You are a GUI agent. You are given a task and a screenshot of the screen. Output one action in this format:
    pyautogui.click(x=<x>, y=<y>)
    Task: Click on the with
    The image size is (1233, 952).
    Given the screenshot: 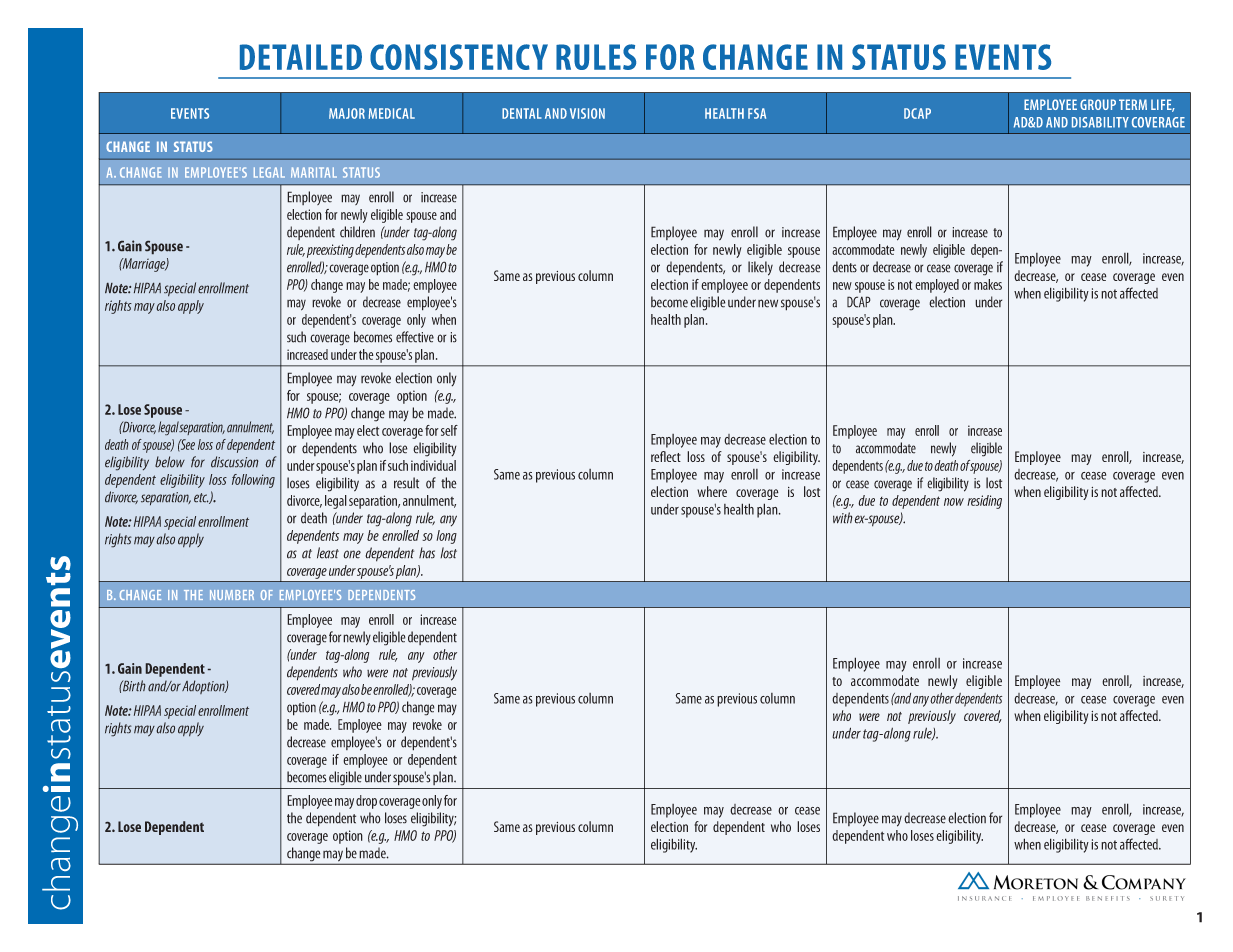 What is the action you would take?
    pyautogui.click(x=843, y=518)
